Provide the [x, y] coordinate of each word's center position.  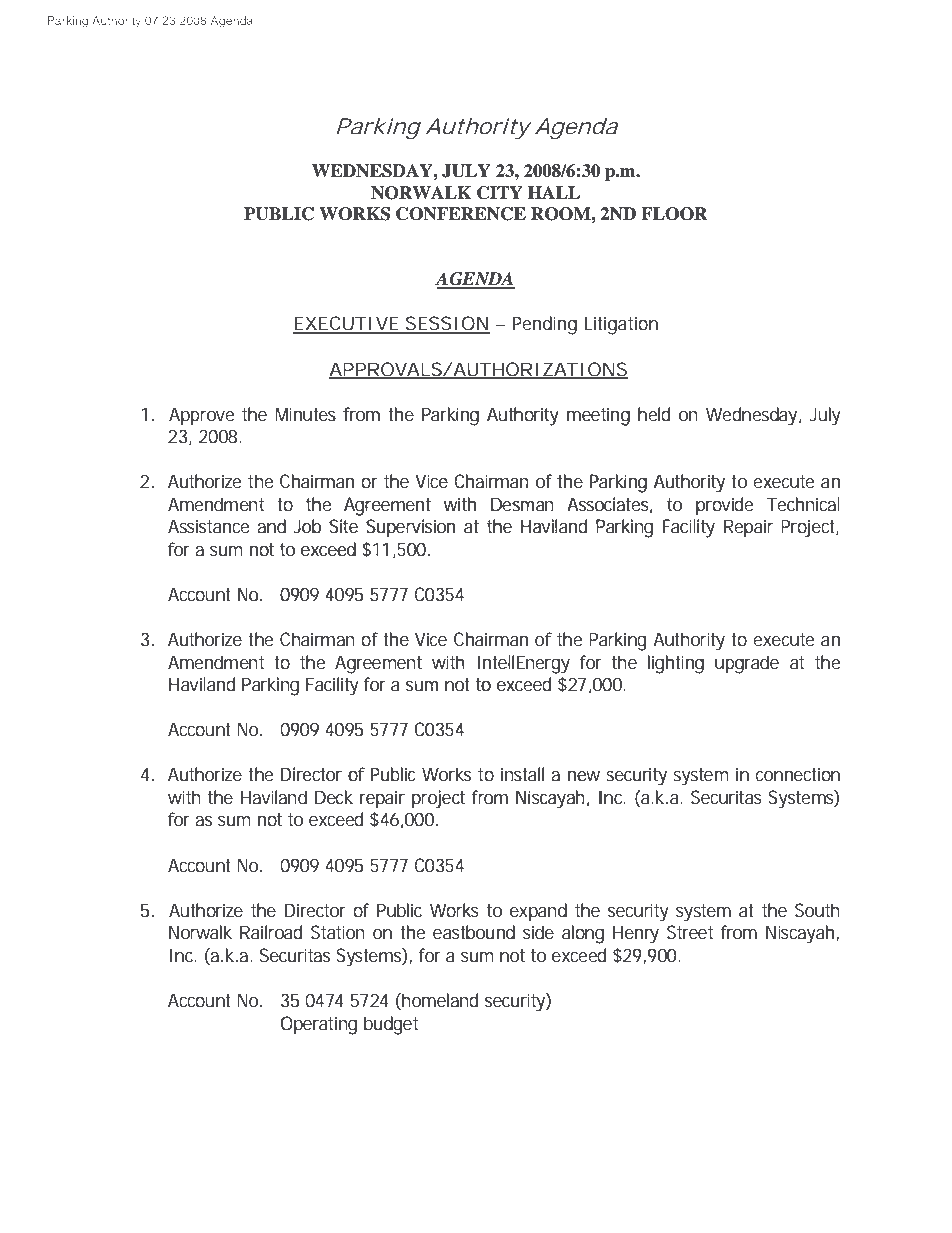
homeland [439, 1001]
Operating [319, 1025]
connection [798, 774]
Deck [334, 797]
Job [307, 526]
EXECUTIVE [346, 324]
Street [690, 932]
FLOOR [674, 214]
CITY [500, 193]
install [522, 774]
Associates [609, 505]
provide [724, 506]
